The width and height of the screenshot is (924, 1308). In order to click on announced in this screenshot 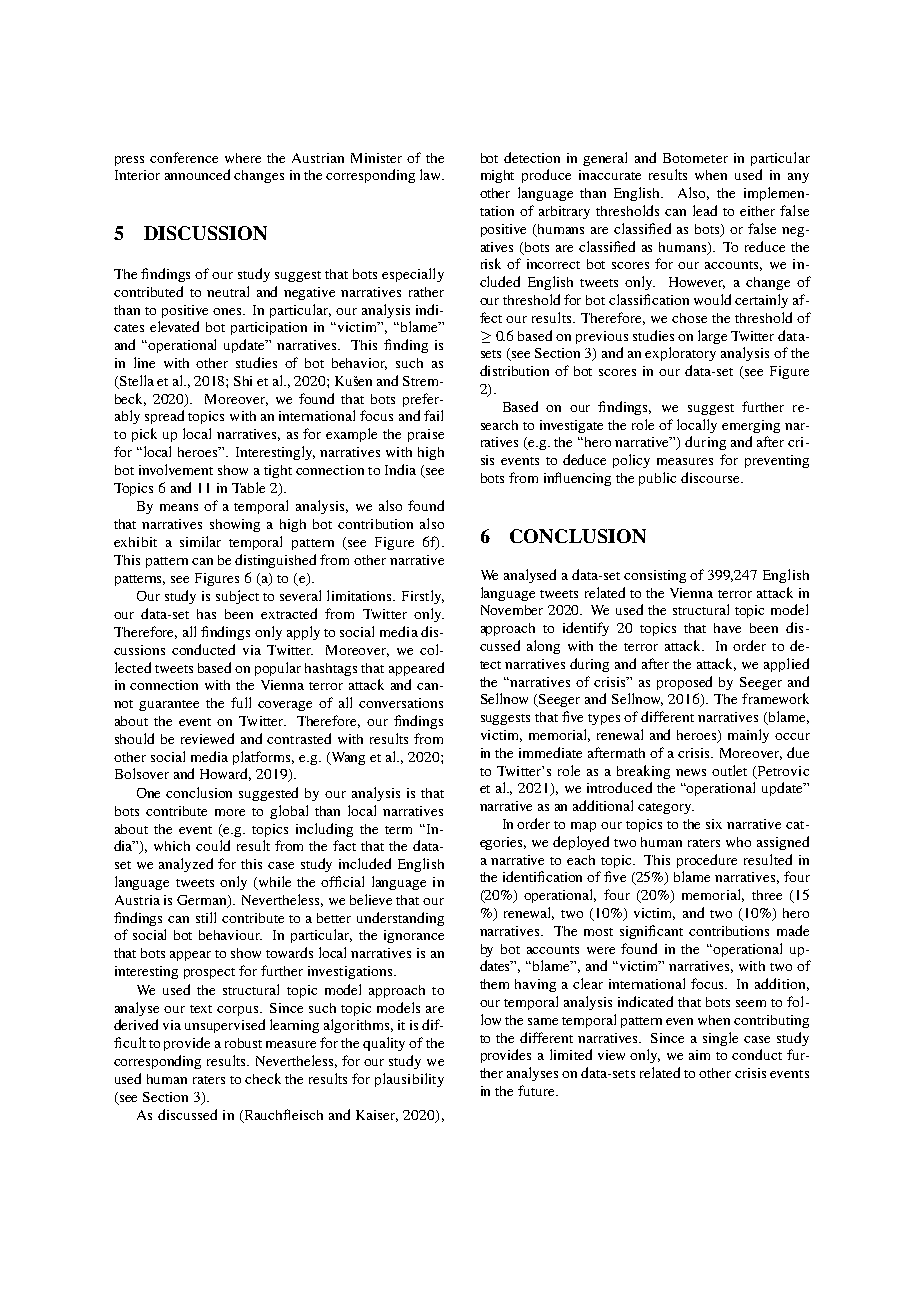, I will do `click(197, 174)`.
